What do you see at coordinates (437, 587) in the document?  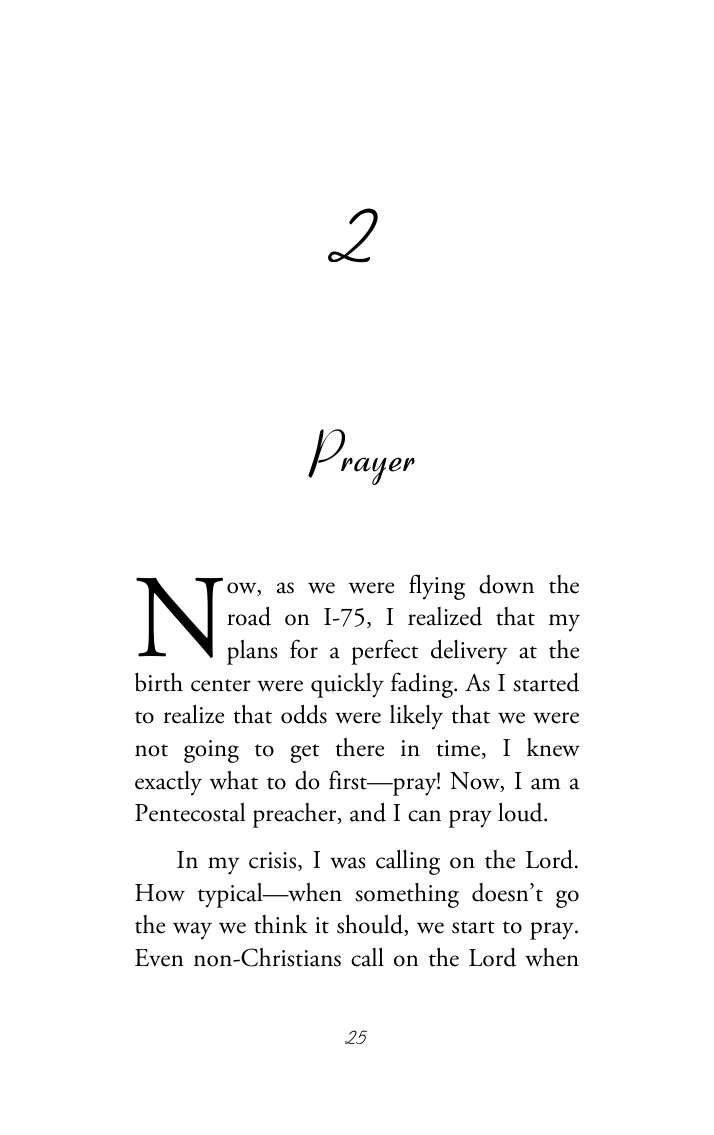 I see `flying` at bounding box center [437, 587].
